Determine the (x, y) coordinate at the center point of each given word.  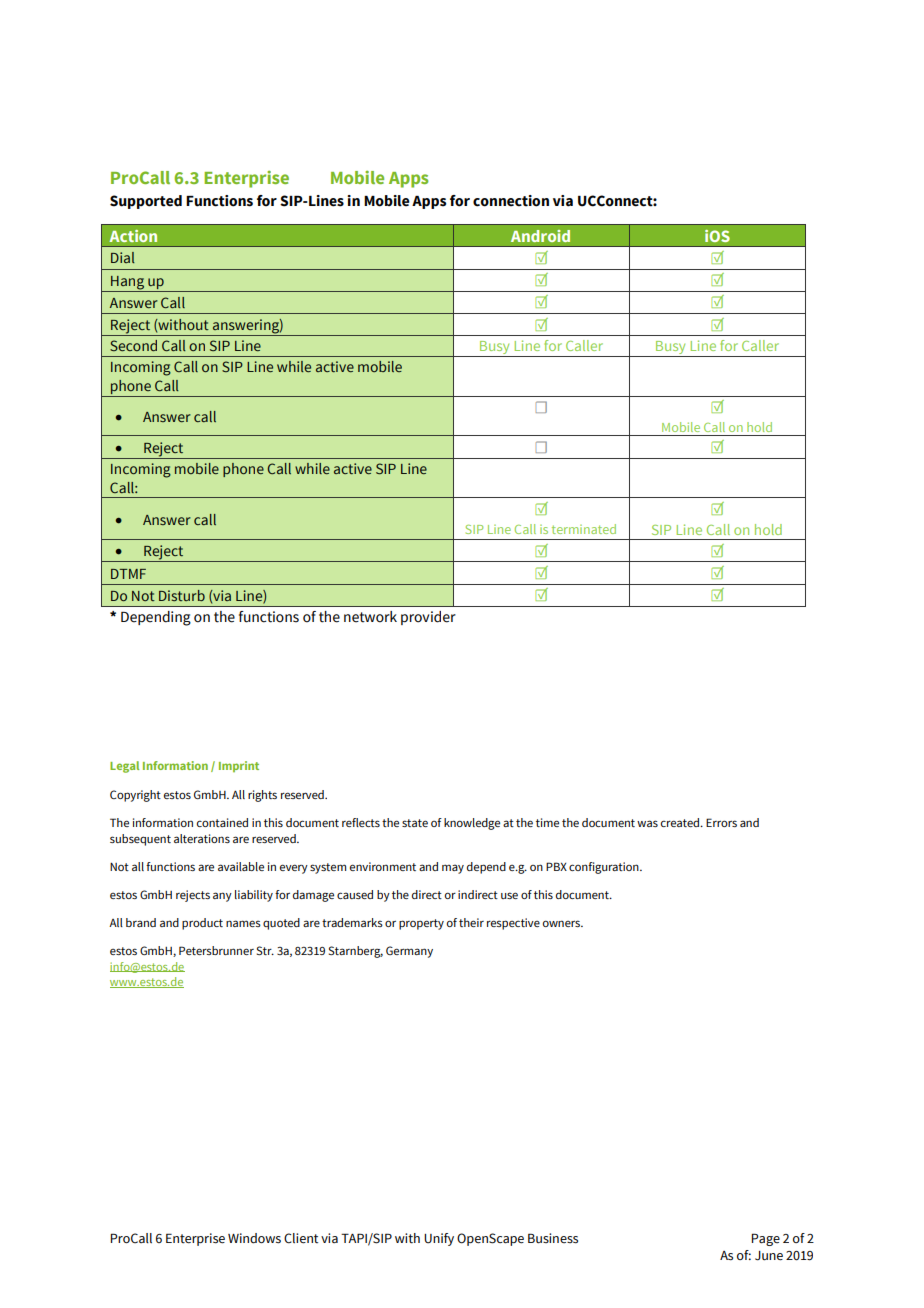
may (453, 869)
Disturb (182, 595)
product (202, 924)
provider (428, 618)
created (681, 822)
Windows (254, 1238)
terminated (584, 529)
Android (540, 236)
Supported (146, 202)
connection (511, 201)
